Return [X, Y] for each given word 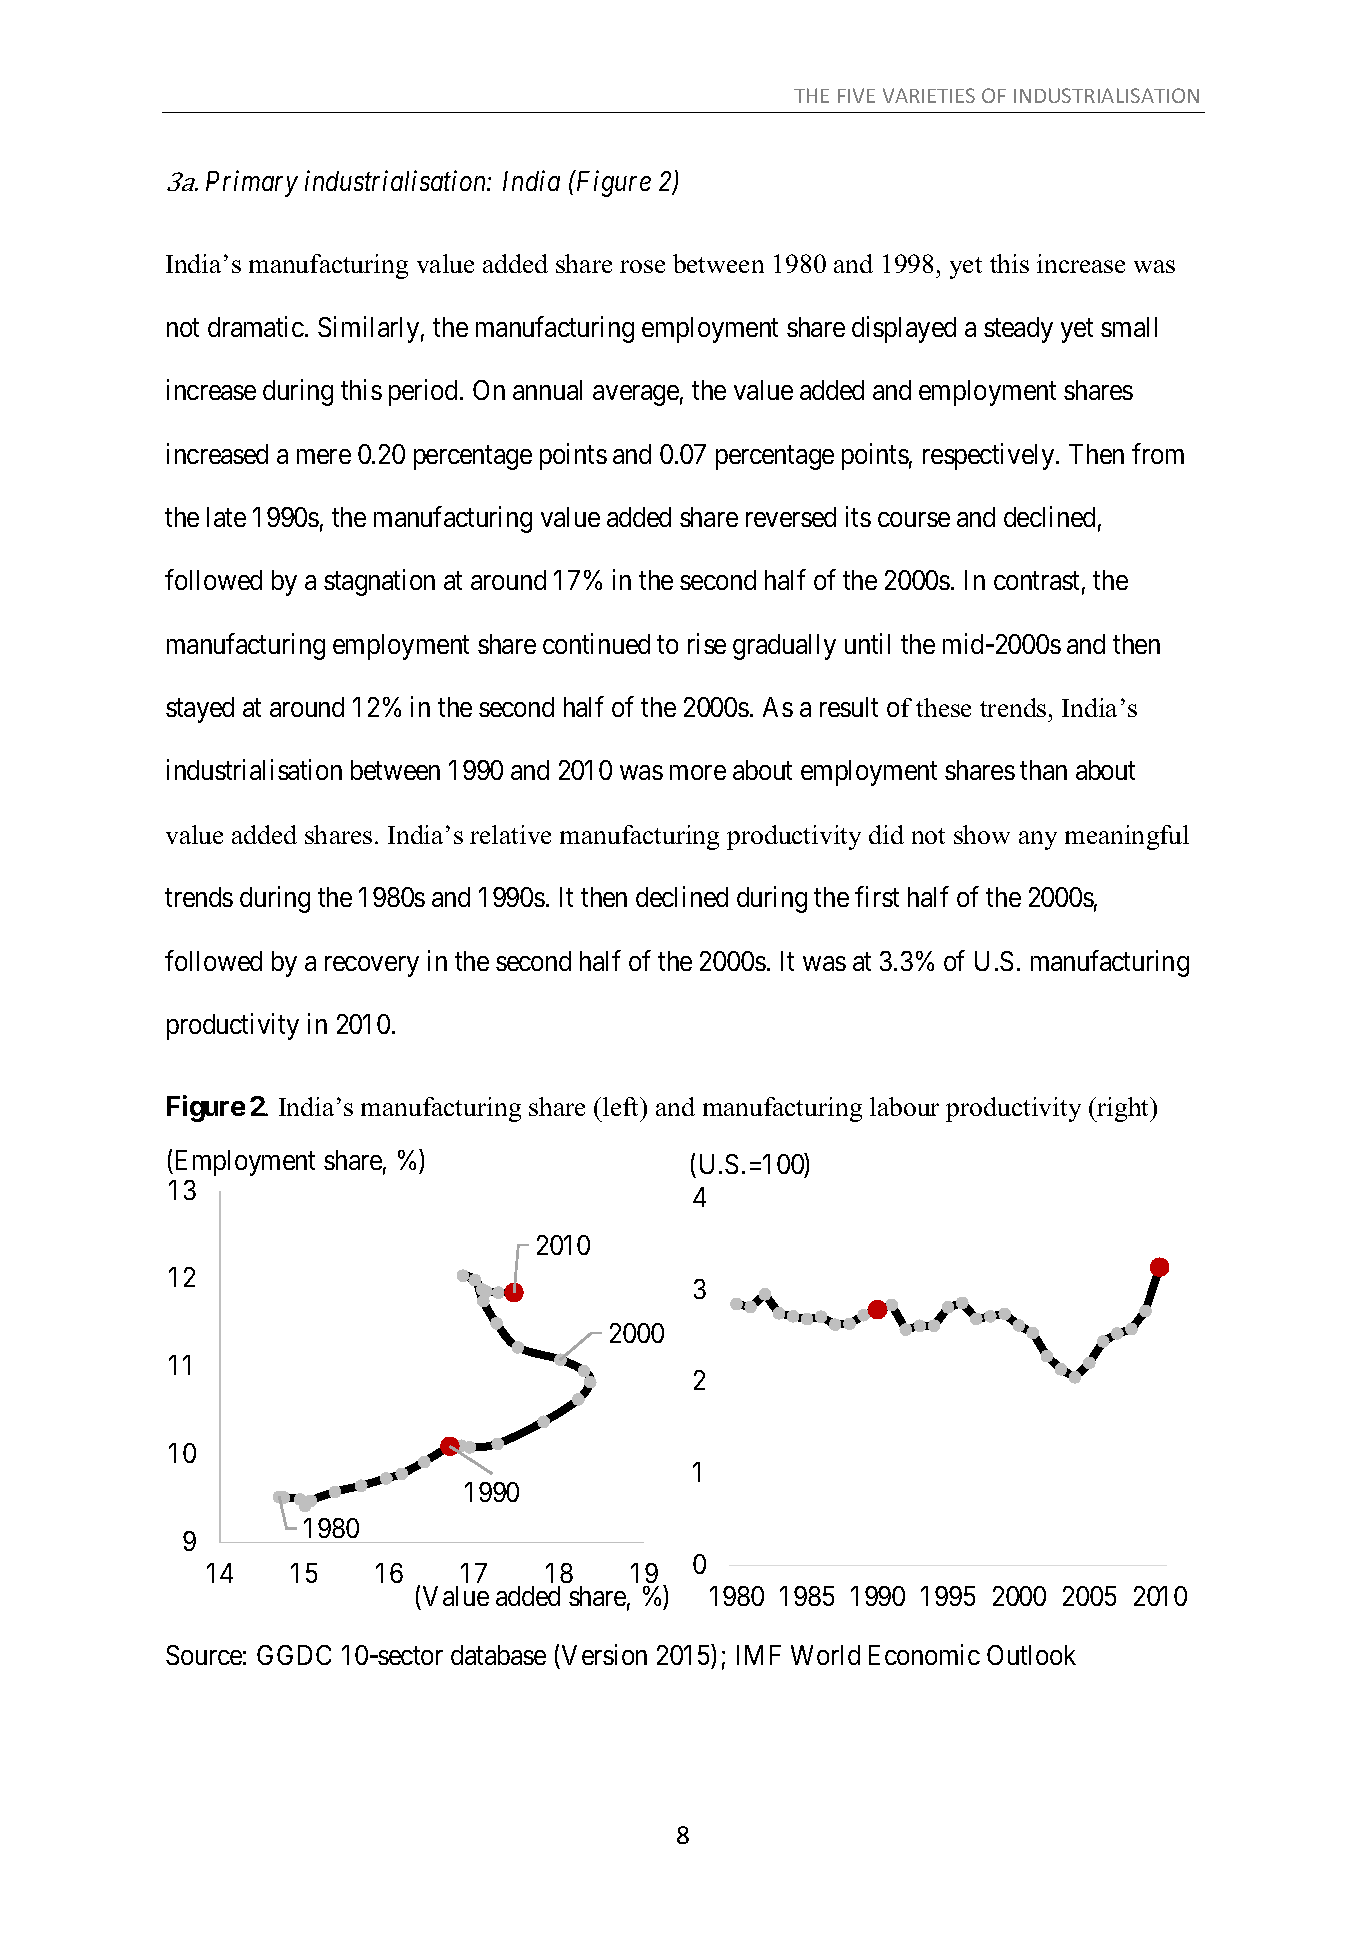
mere [324, 456]
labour [904, 1106]
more [698, 773]
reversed [791, 517]
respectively [990, 456]
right [1123, 1109]
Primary [252, 184]
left [622, 1106]
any [1038, 840]
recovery [372, 966]
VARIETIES [929, 95]
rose [642, 266]
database [498, 1655]
